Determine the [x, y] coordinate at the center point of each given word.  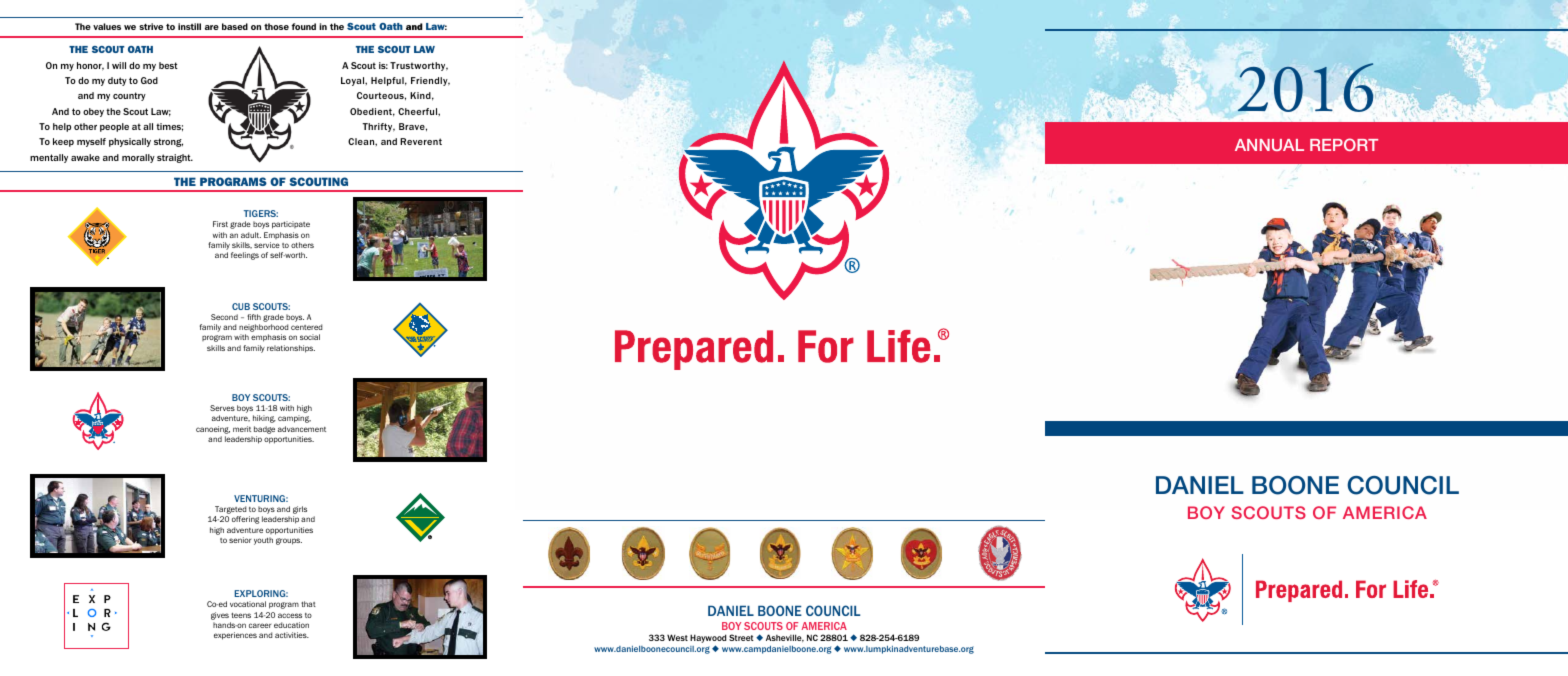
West [677, 637]
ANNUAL [1269, 145]
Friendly [430, 81]
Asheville [785, 638]
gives [220, 616]
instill [189, 26]
